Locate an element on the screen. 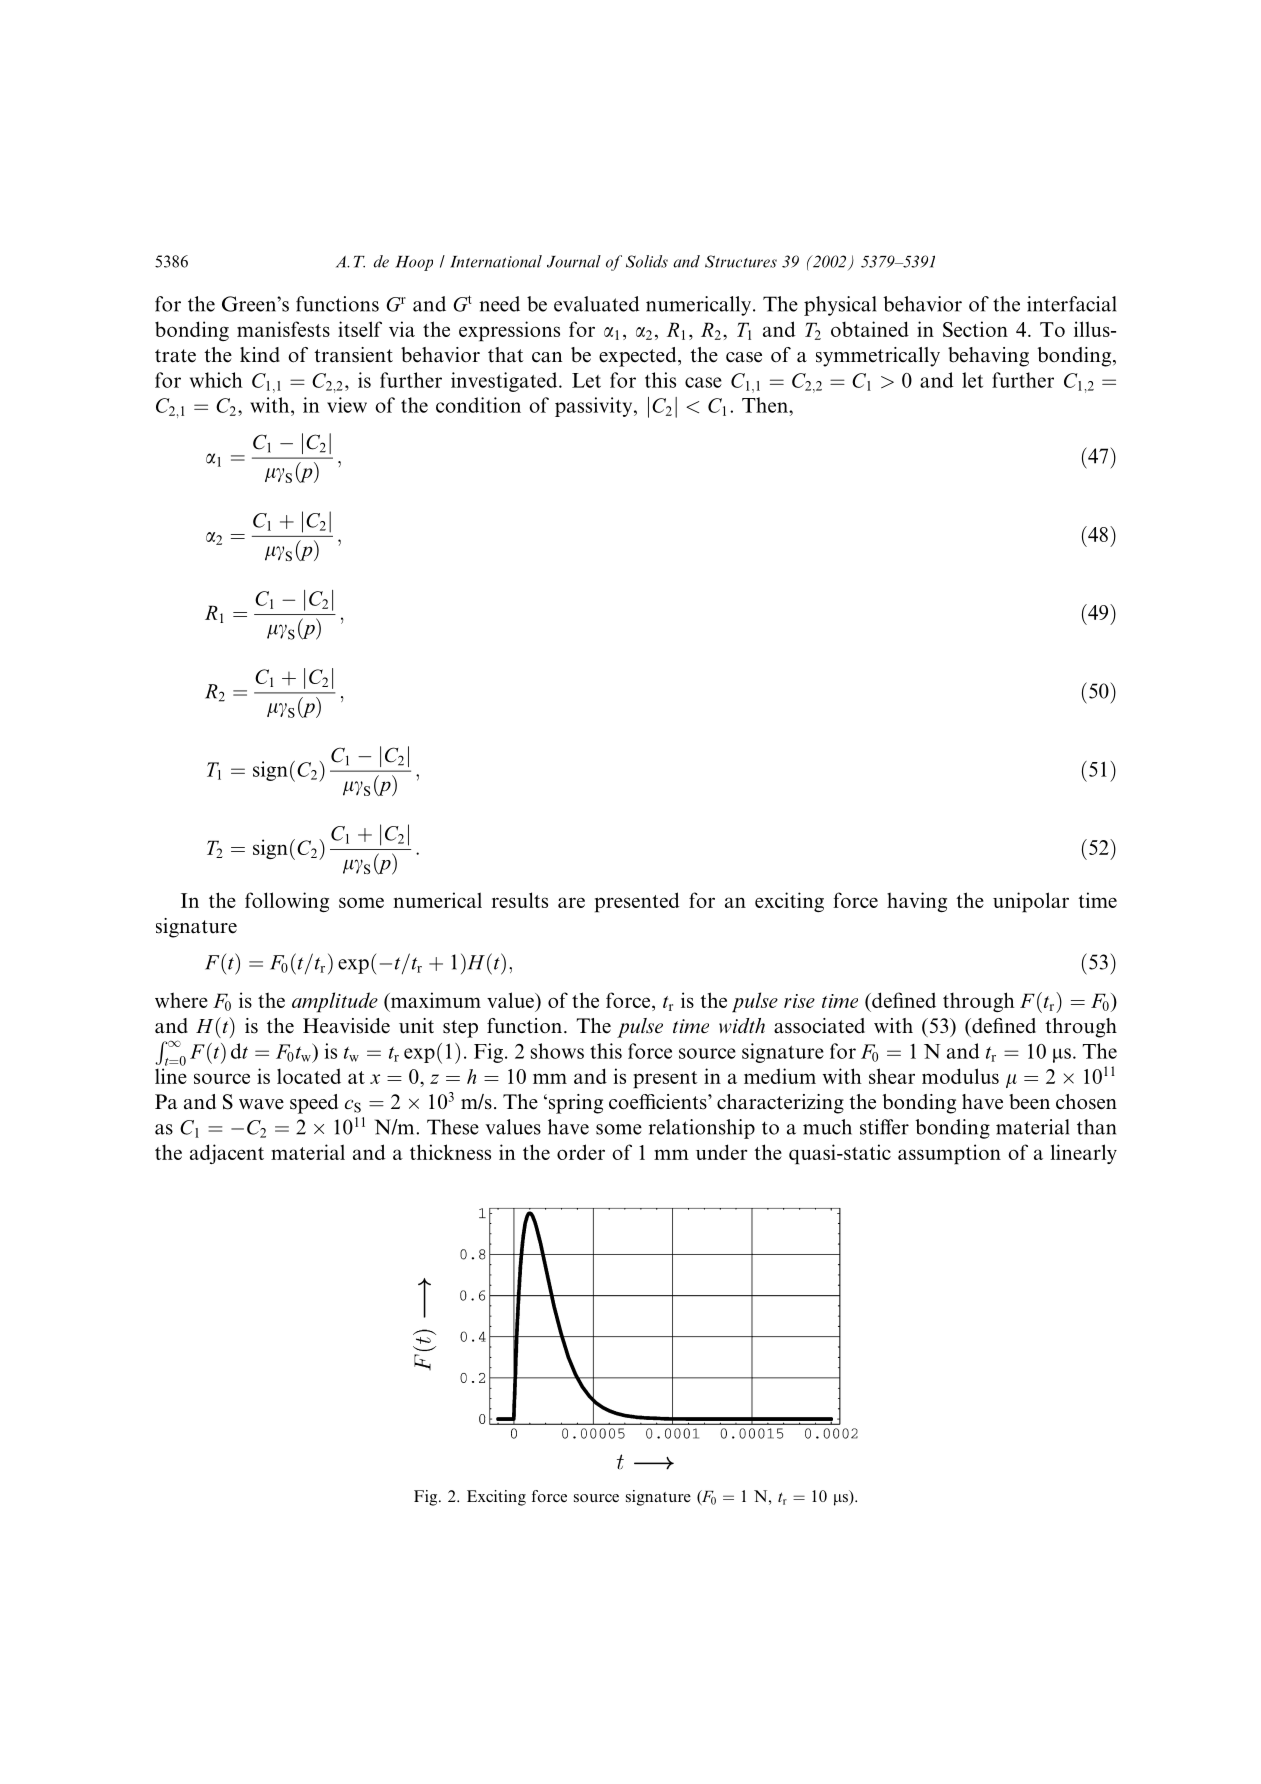  evaluated is located at coordinates (596, 304).
